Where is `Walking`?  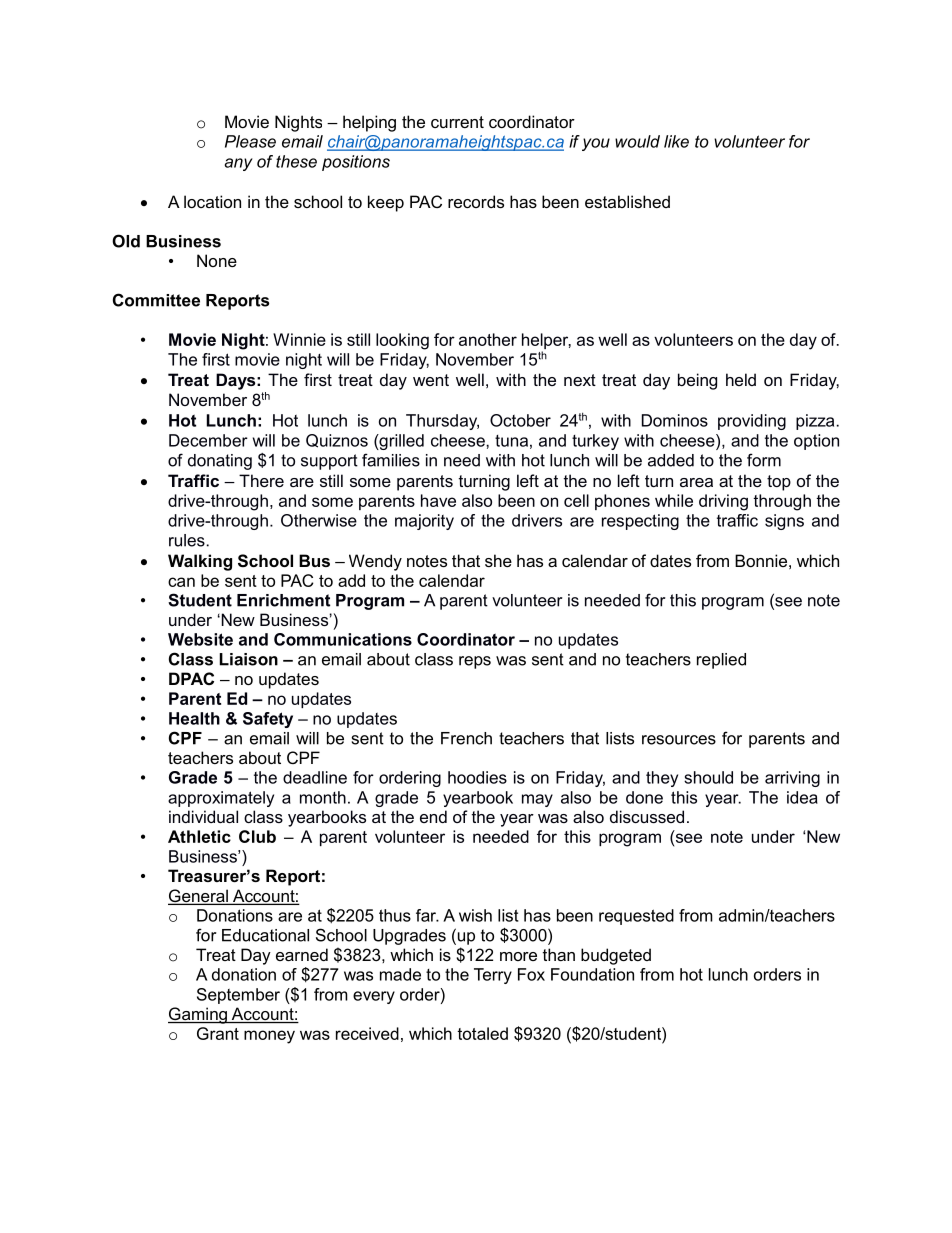 Walking is located at coordinates (200, 562).
